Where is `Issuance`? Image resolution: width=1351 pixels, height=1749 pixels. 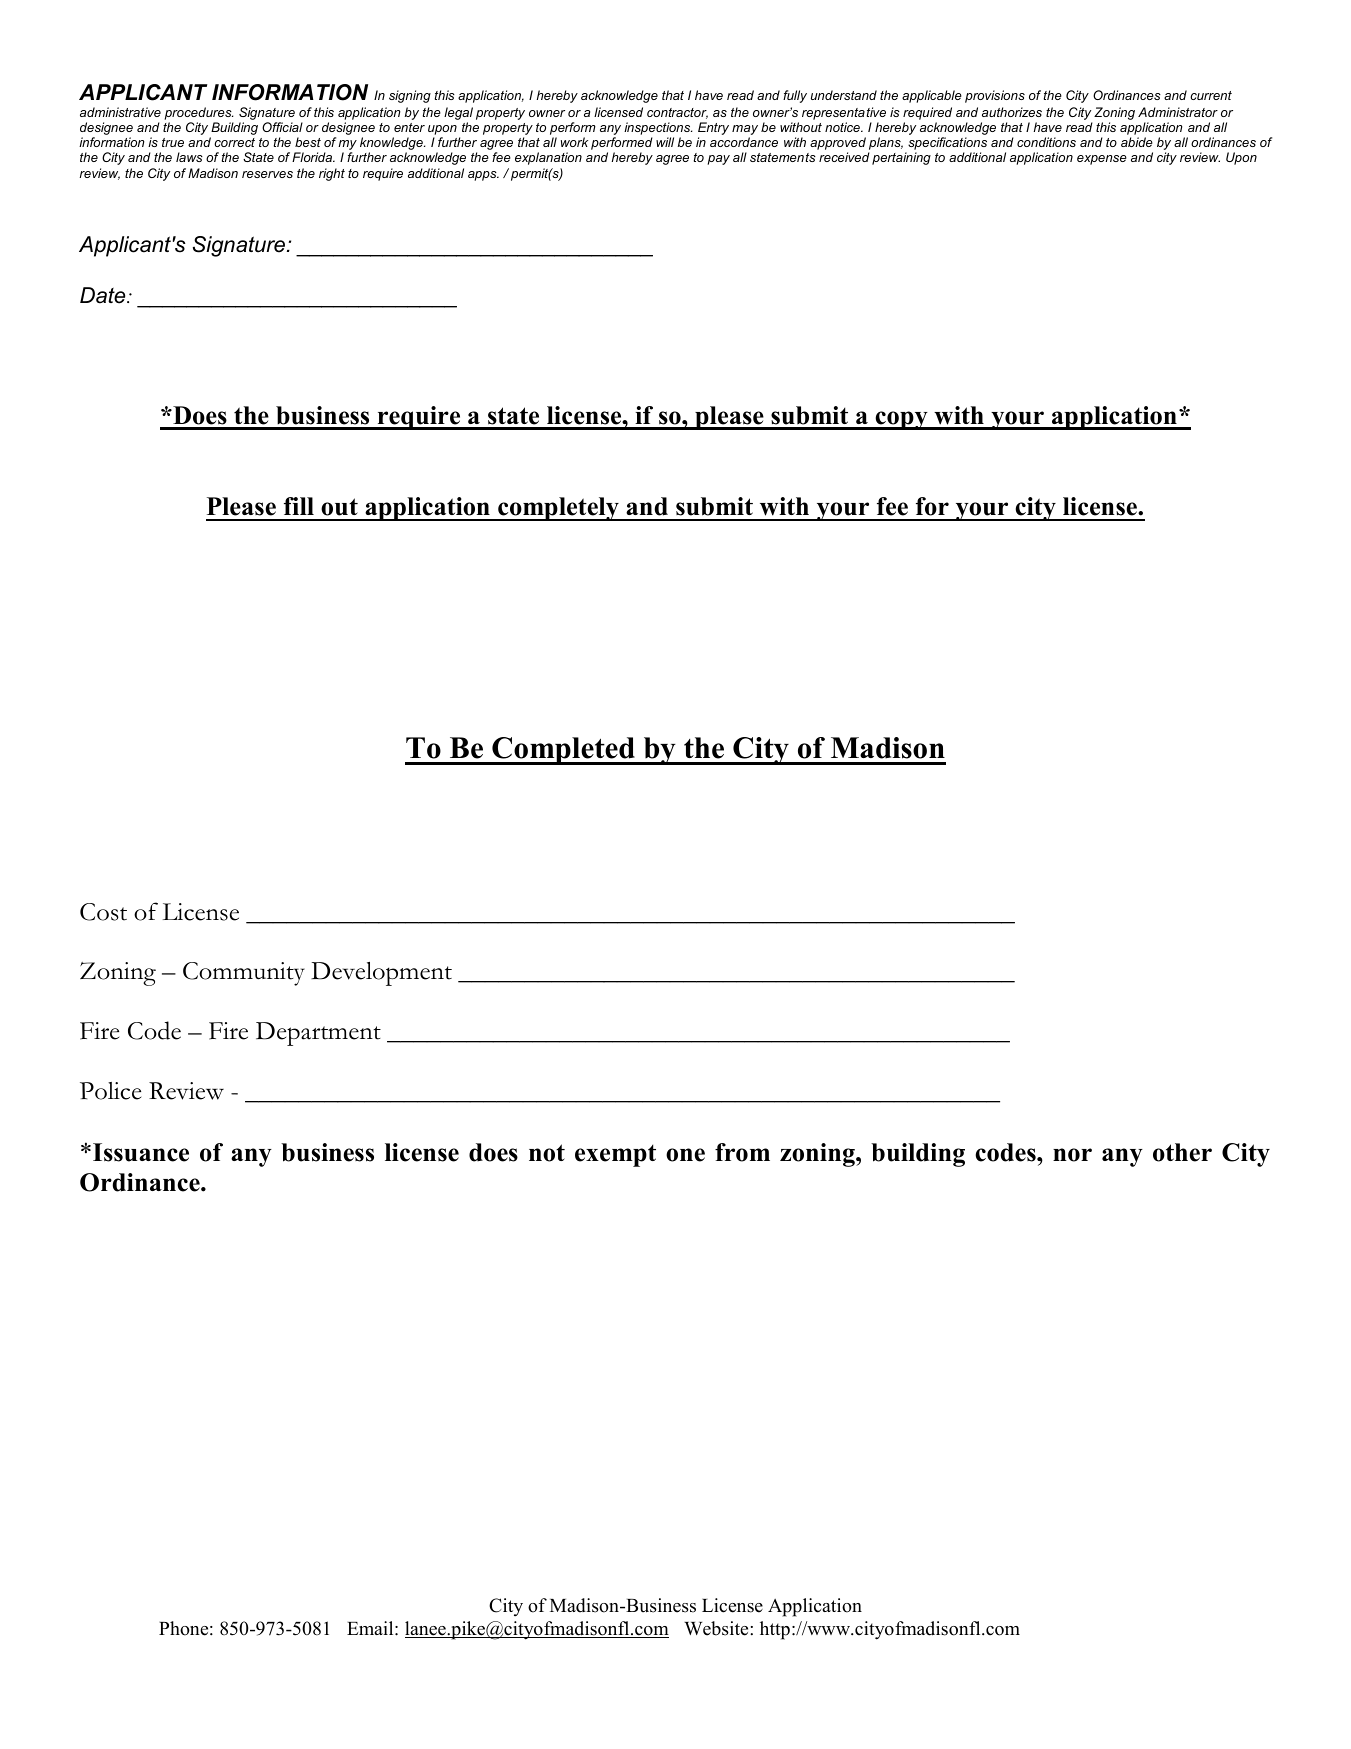
Issuance is located at coordinates (141, 1152).
